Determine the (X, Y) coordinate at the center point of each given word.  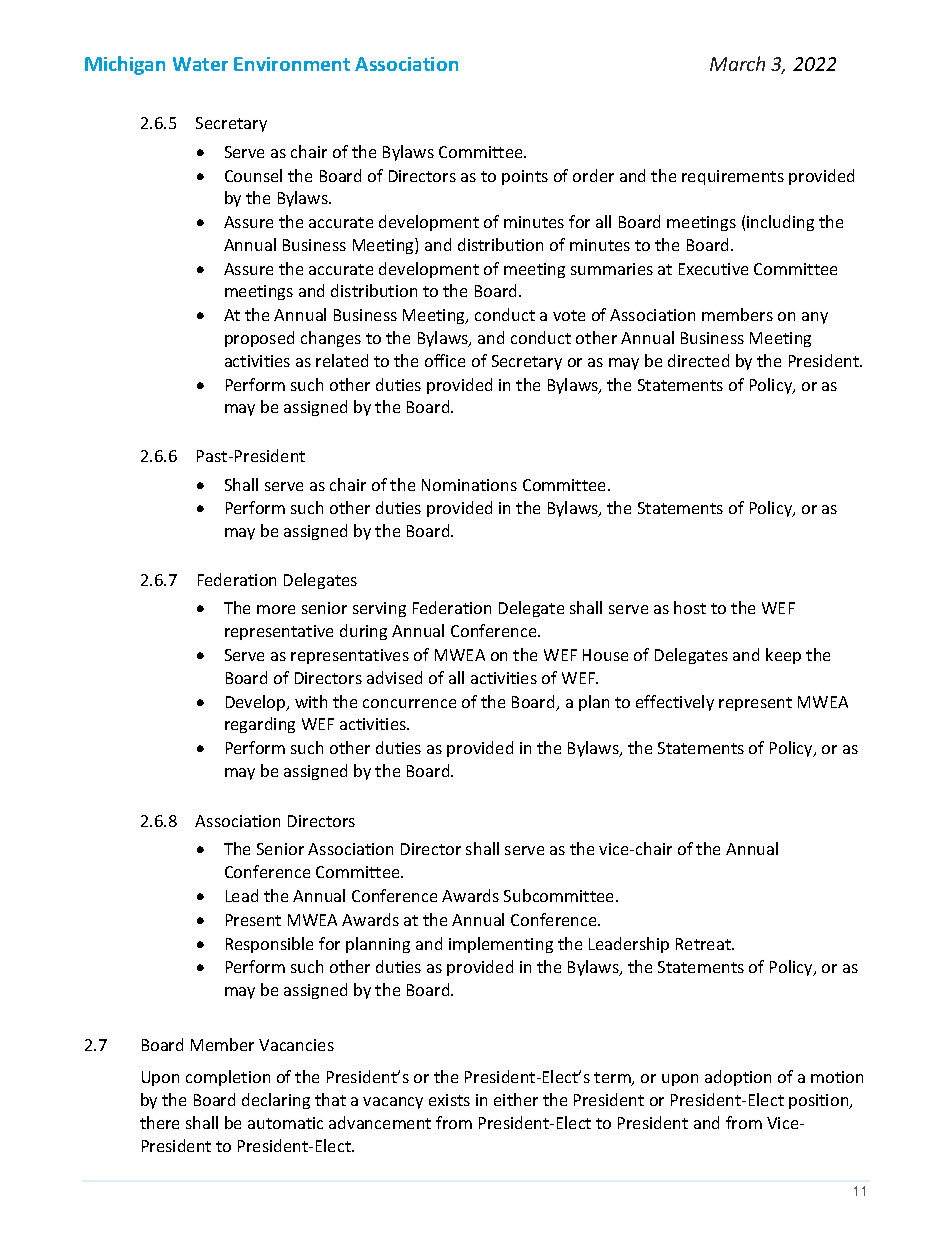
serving (379, 609)
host (690, 607)
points (525, 177)
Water (200, 64)
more (276, 609)
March (737, 63)
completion (228, 1078)
